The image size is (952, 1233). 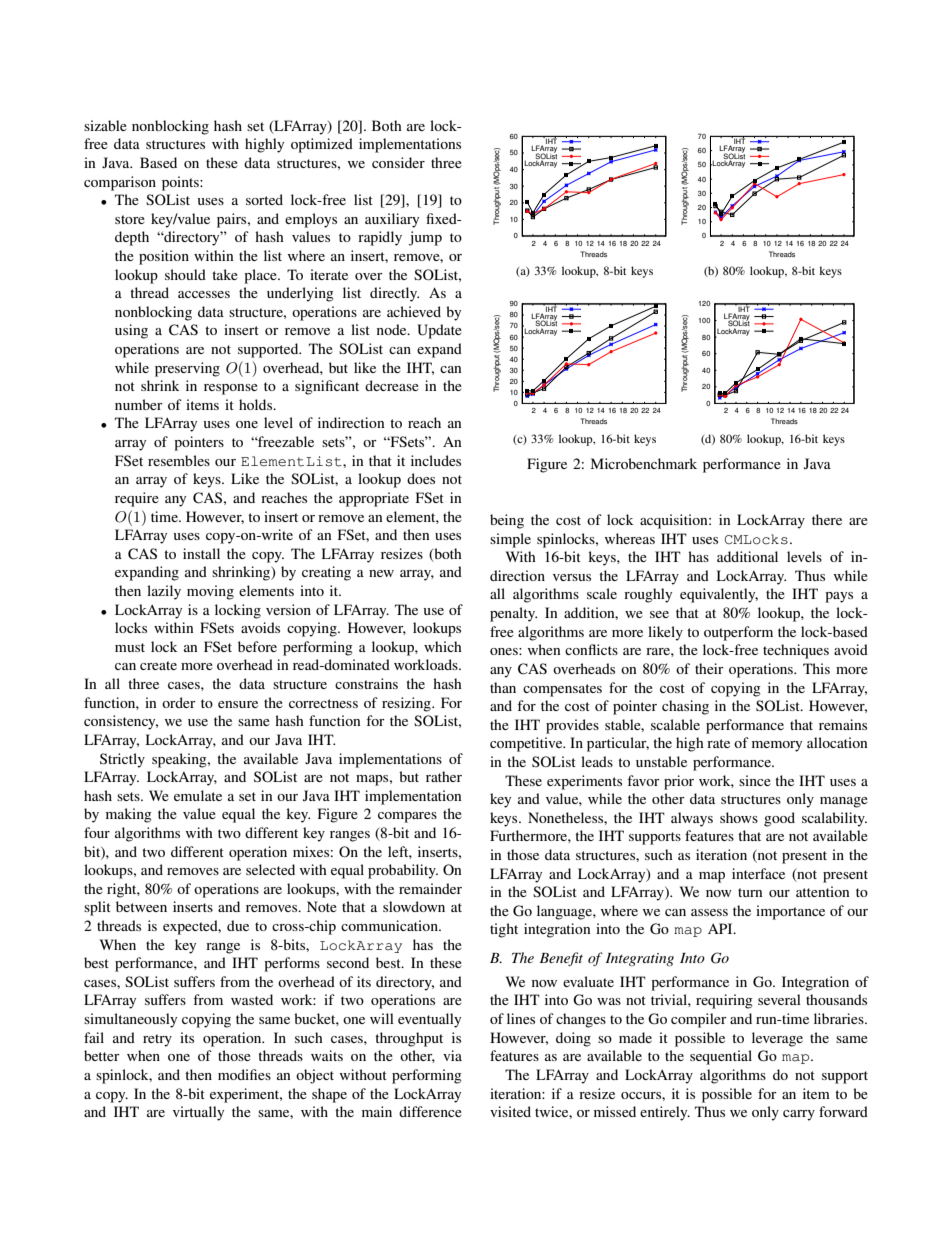 I want to click on consider, so click(x=398, y=162).
